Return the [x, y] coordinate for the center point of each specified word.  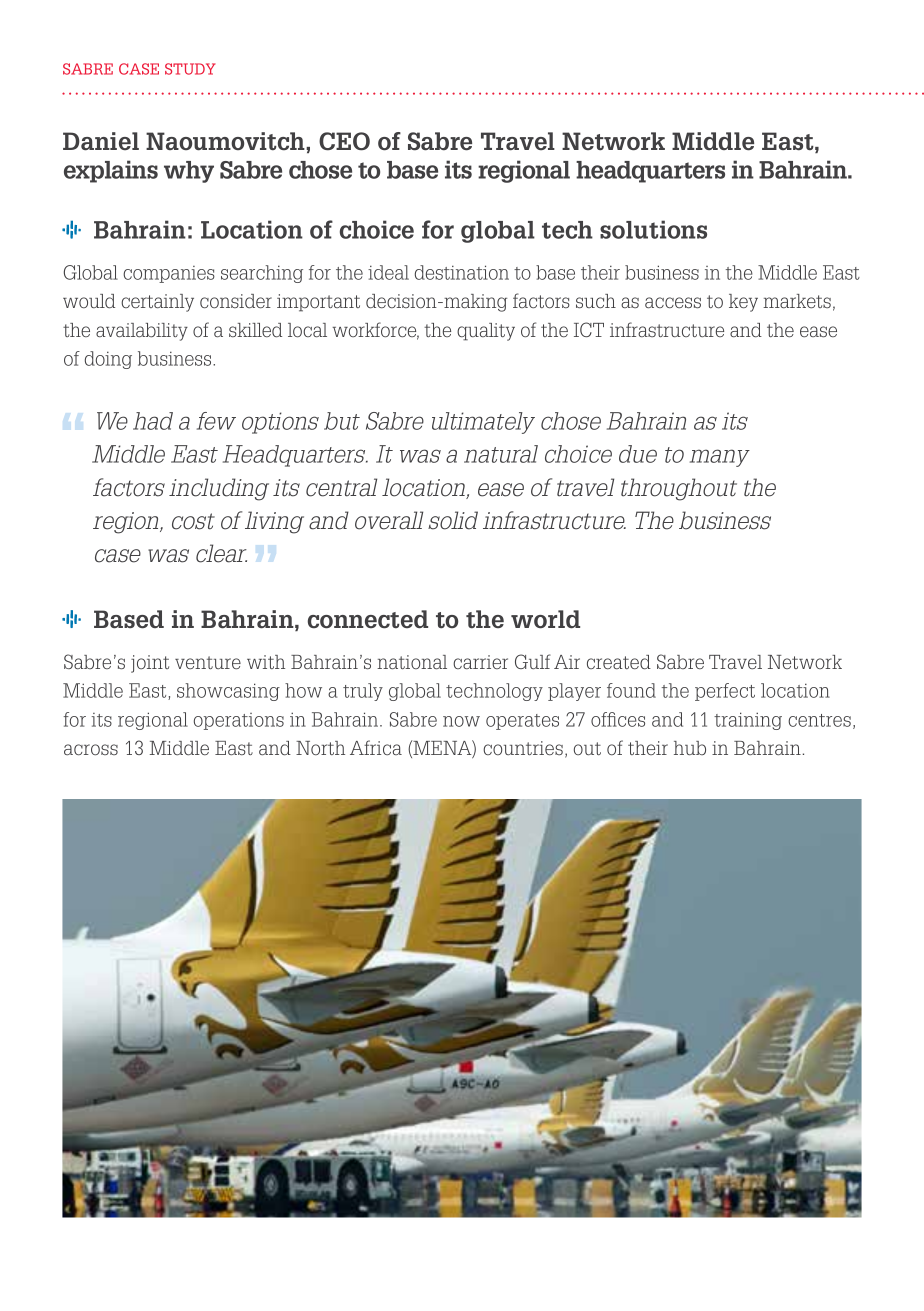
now [461, 721]
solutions [653, 229]
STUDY [190, 69]
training [748, 721]
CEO [344, 141]
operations [239, 721]
